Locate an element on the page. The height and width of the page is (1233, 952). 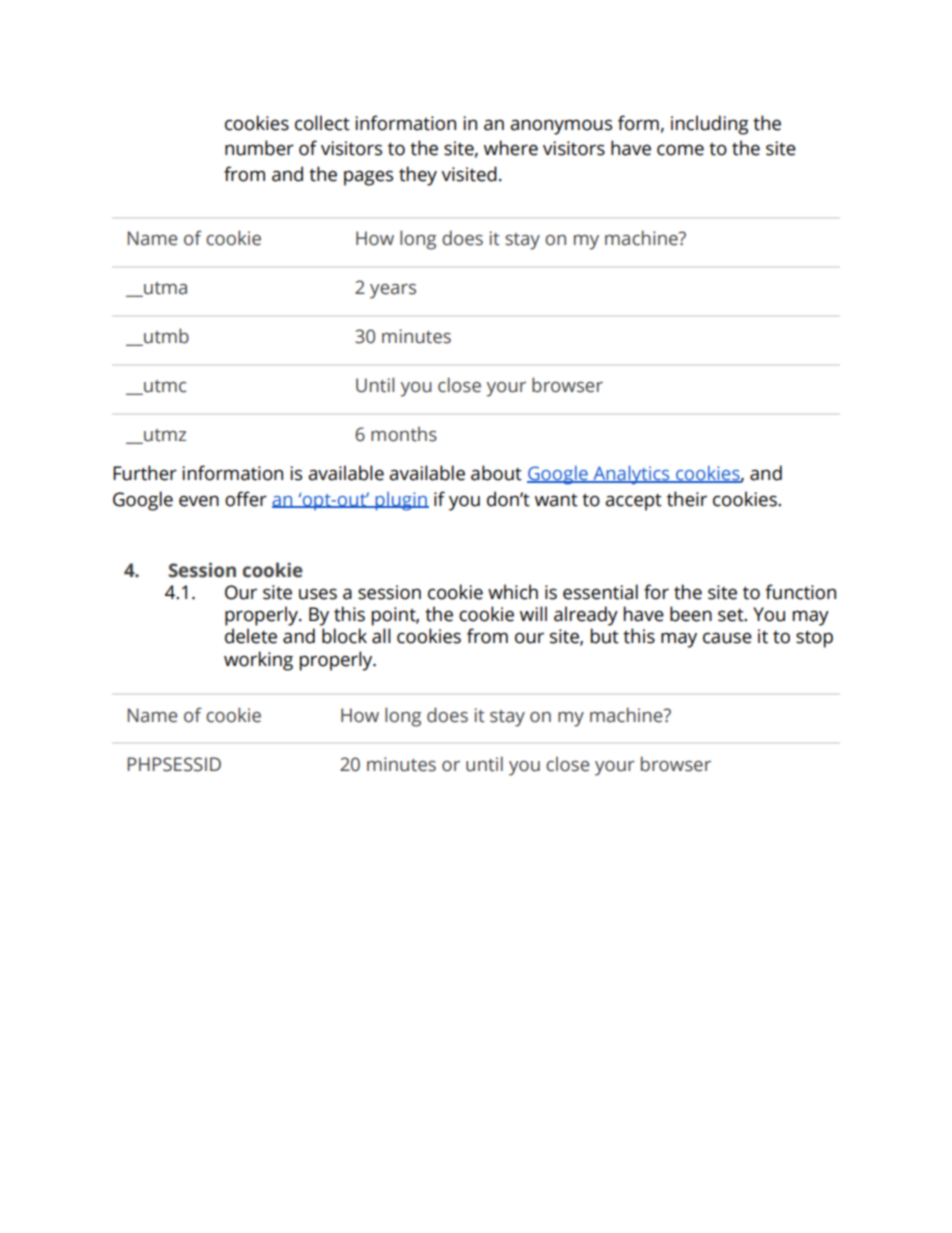
come is located at coordinates (680, 150).
